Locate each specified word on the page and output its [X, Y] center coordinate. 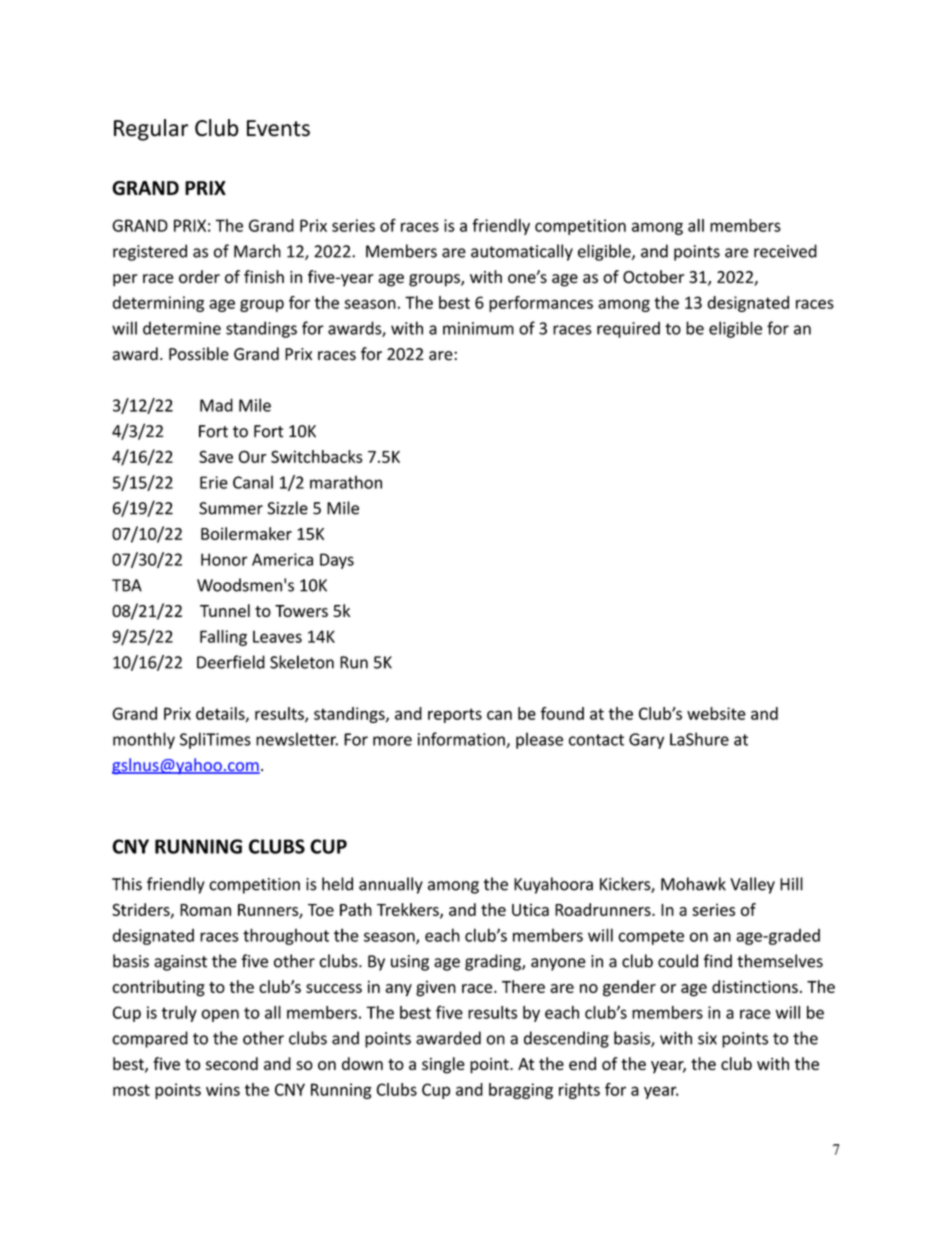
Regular [151, 130]
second [232, 1063]
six [707, 1038]
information [462, 740]
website [716, 713]
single [443, 1065]
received [785, 251]
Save [216, 456]
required [628, 329]
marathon [346, 482]
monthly [144, 740]
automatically [522, 252]
